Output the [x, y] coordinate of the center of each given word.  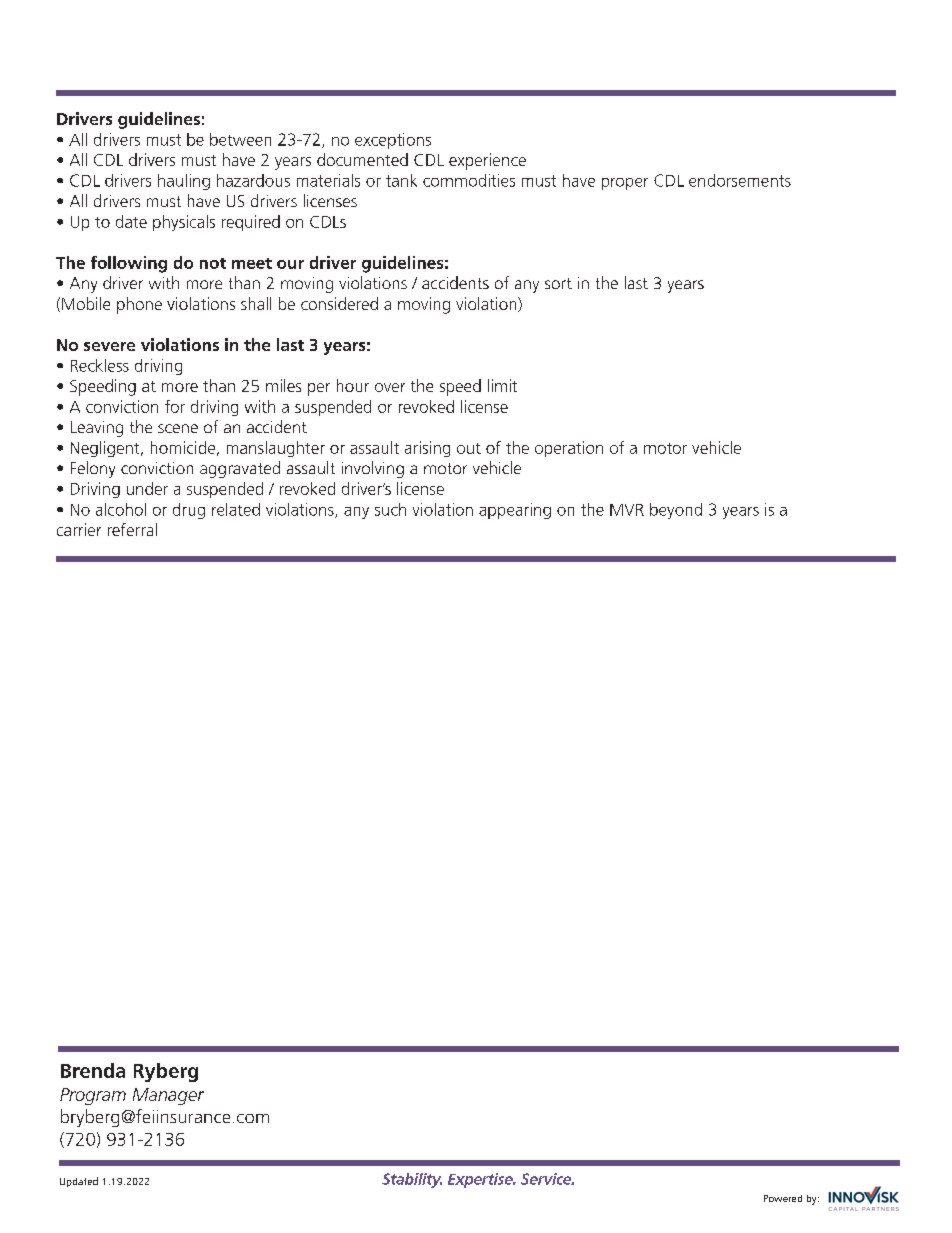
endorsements [740, 180]
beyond [676, 511]
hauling [184, 182]
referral [132, 529]
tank [401, 180]
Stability [412, 1180]
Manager [168, 1096]
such [390, 509]
